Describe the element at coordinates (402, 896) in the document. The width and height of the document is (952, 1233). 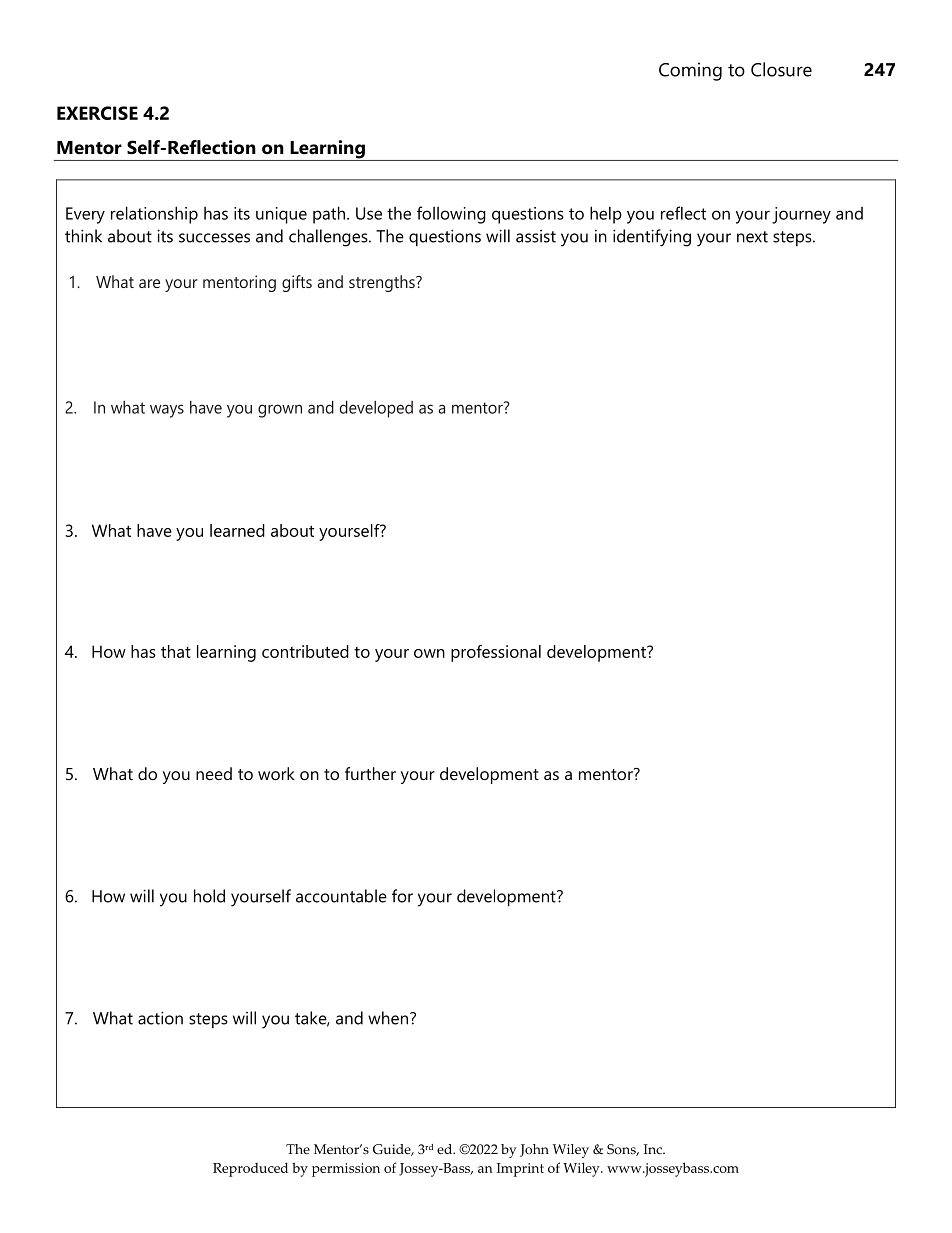
I see `for` at that location.
